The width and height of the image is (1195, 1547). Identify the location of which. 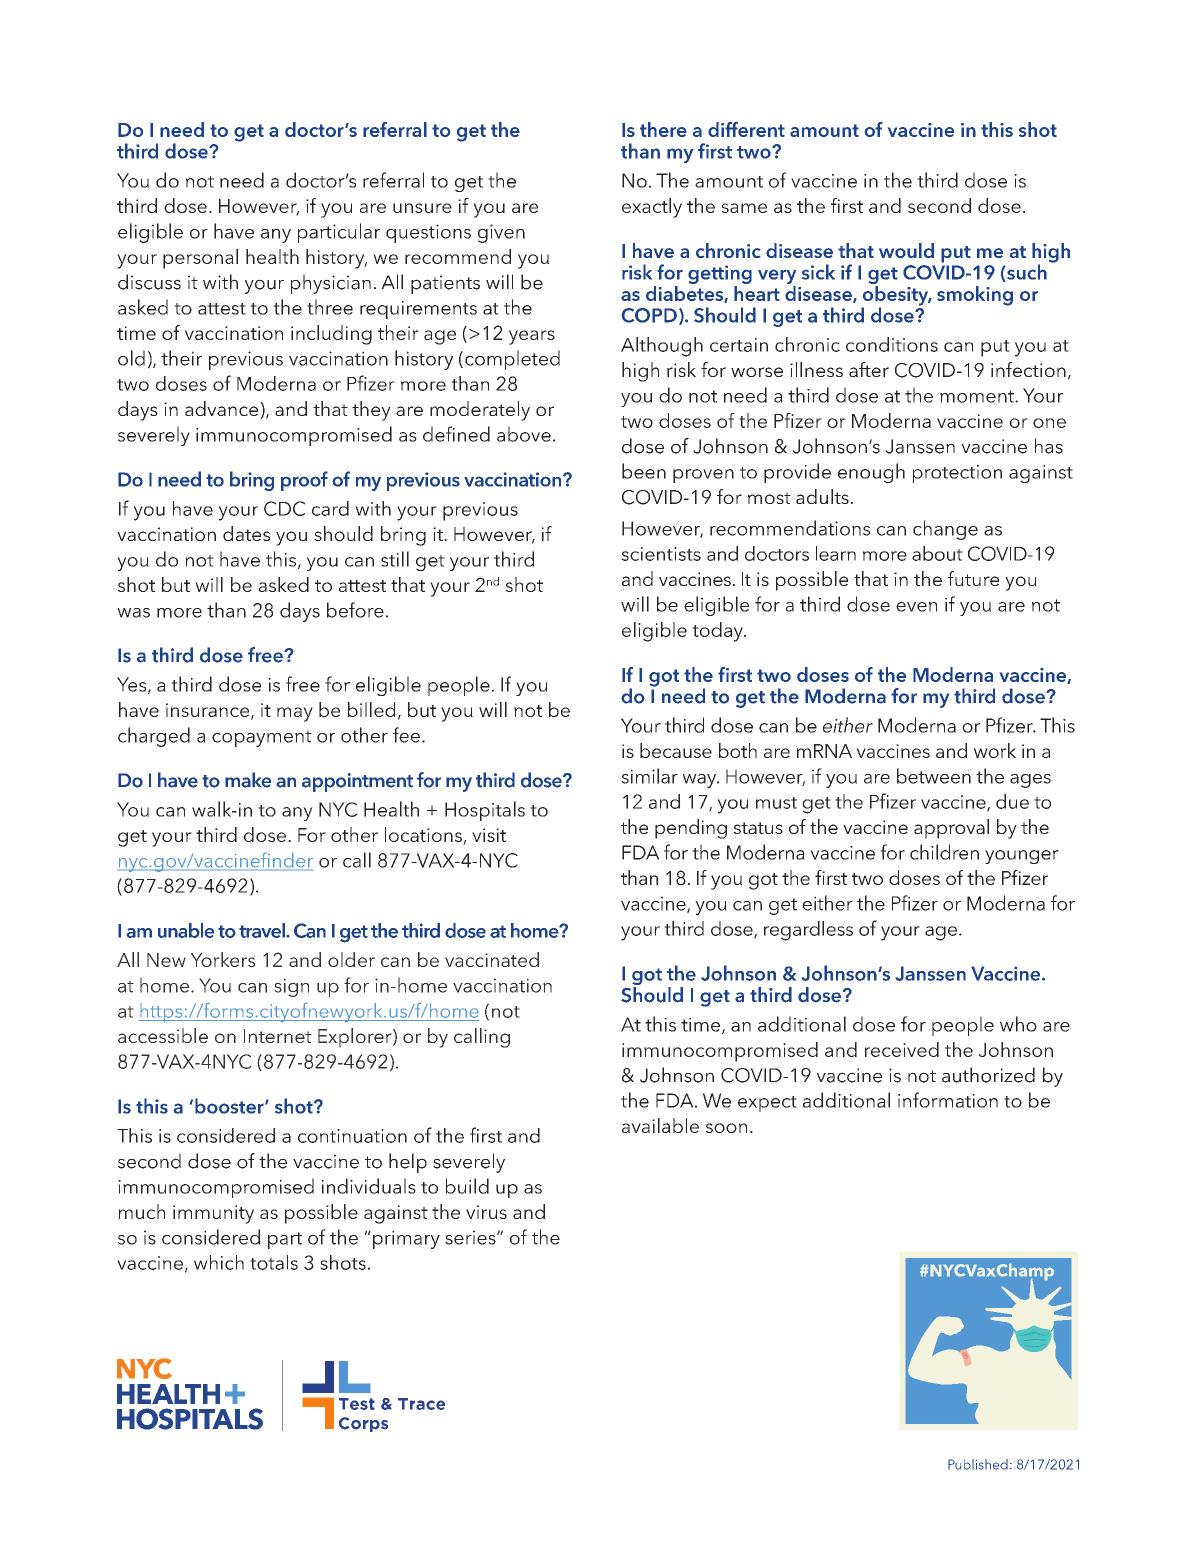
(219, 1262).
